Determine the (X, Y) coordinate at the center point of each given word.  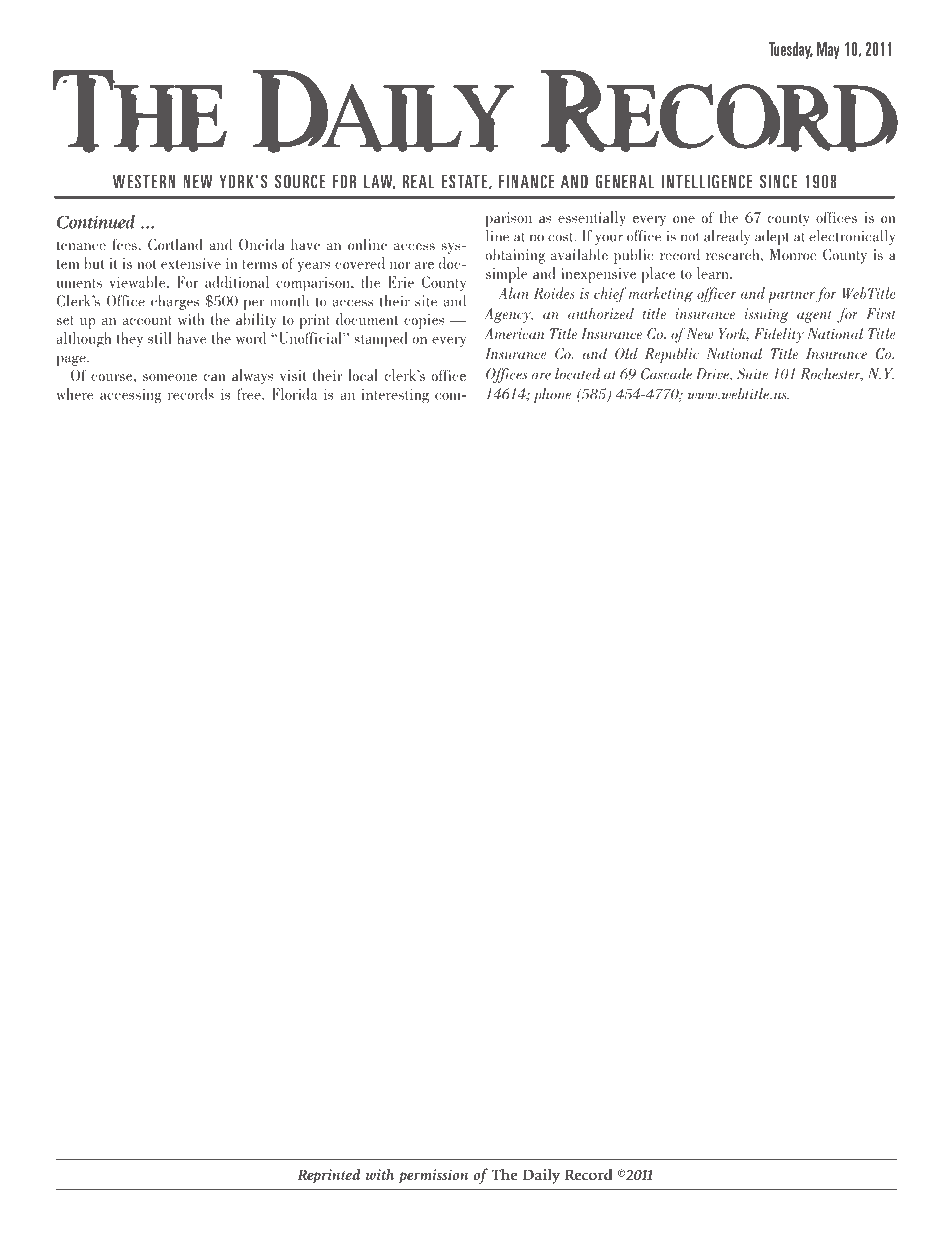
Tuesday (790, 50)
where (75, 394)
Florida (294, 394)
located (578, 374)
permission (433, 1176)
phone (552, 395)
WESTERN (144, 181)
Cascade (666, 374)
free (250, 394)
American (515, 333)
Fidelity (779, 335)
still (160, 338)
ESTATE (464, 181)
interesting (395, 396)
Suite (752, 374)
